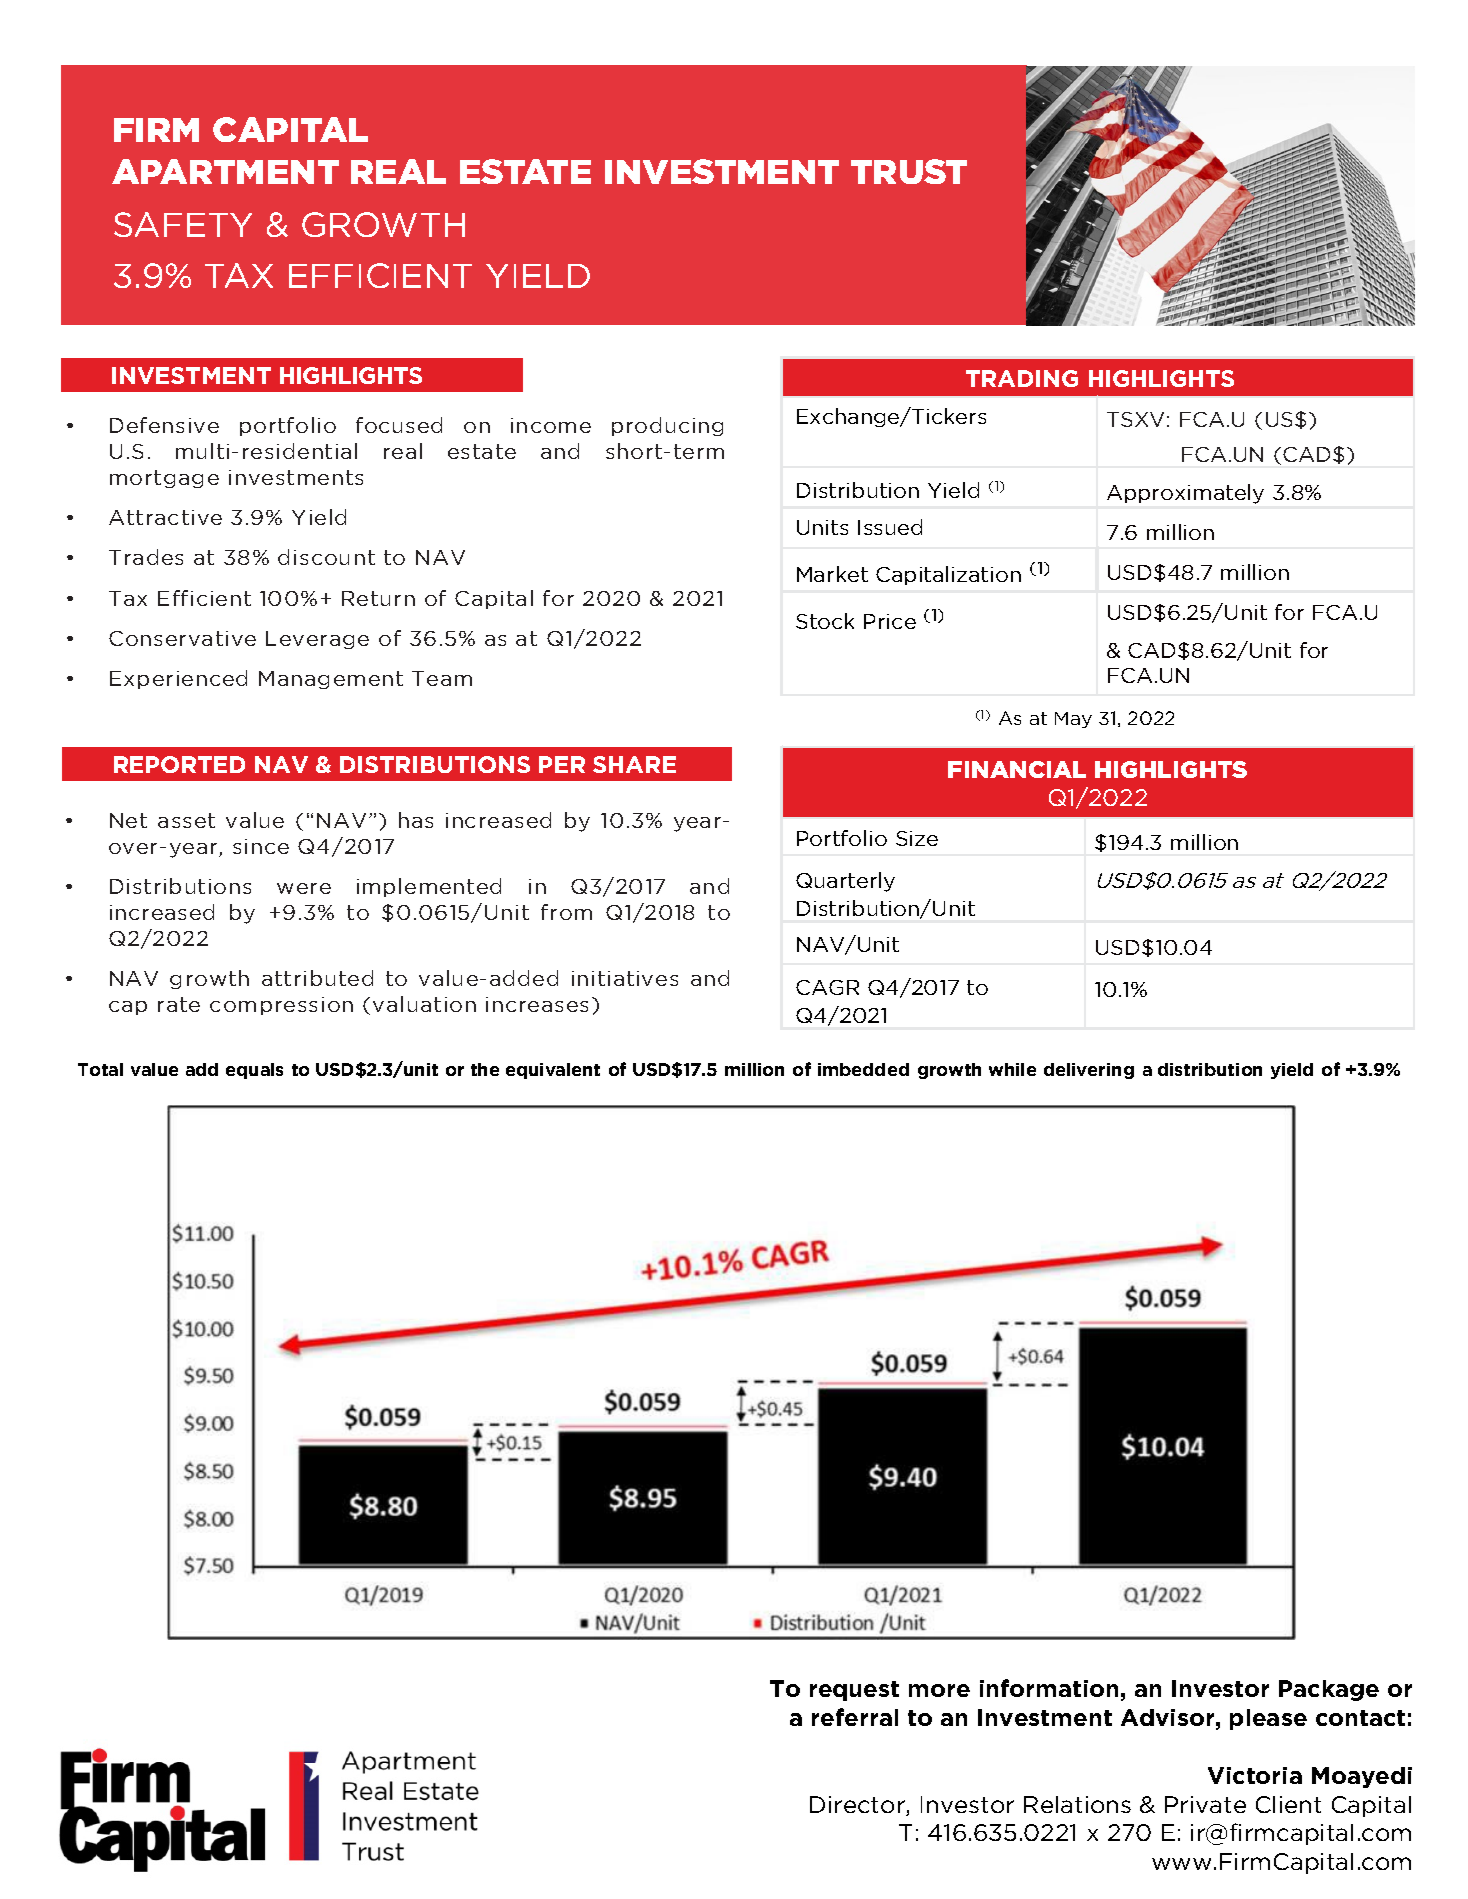 The height and width of the screenshot is (1899, 1468). I want to click on TRADING, so click(1022, 378).
